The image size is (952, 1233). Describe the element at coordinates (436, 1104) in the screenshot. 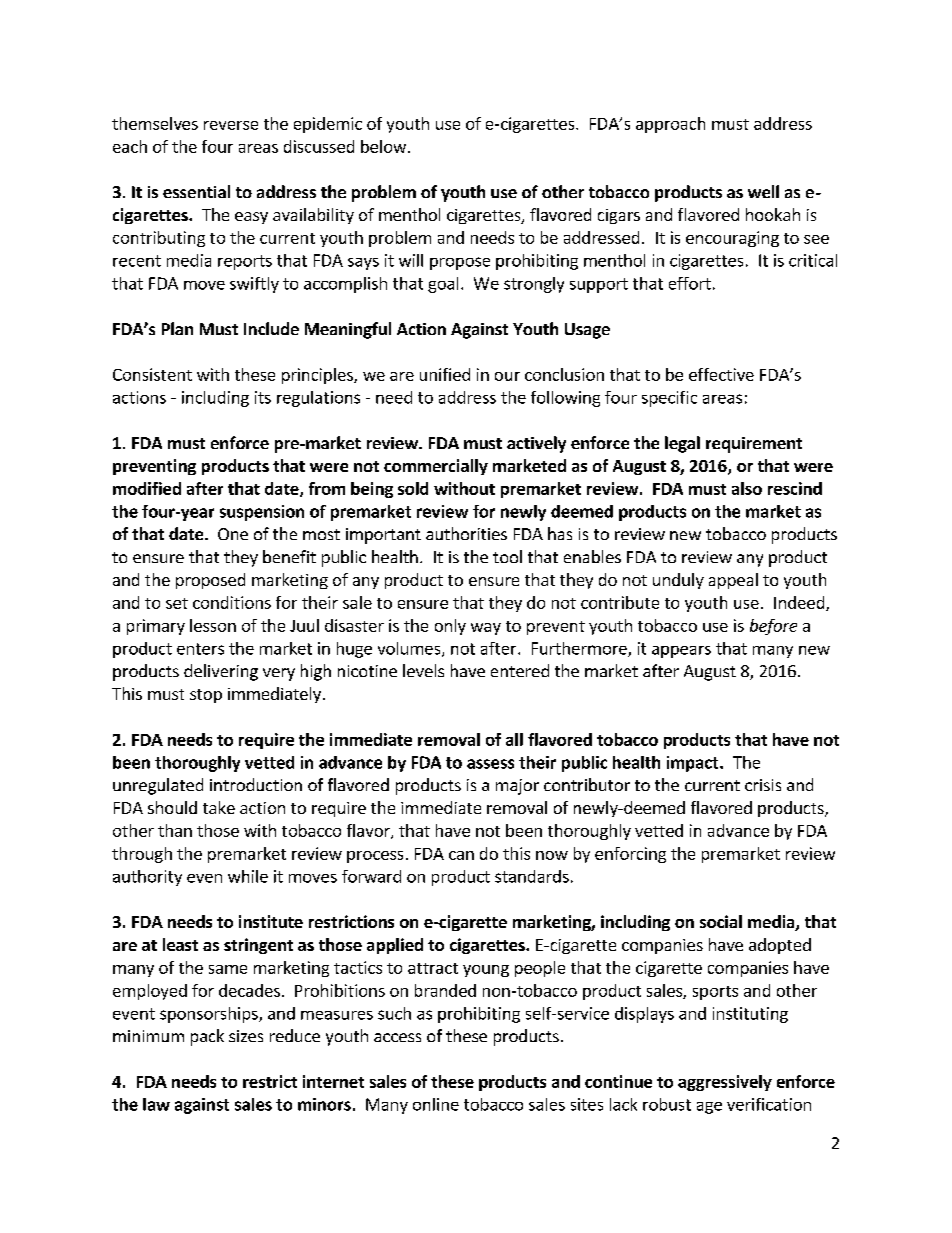

I see `online` at that location.
